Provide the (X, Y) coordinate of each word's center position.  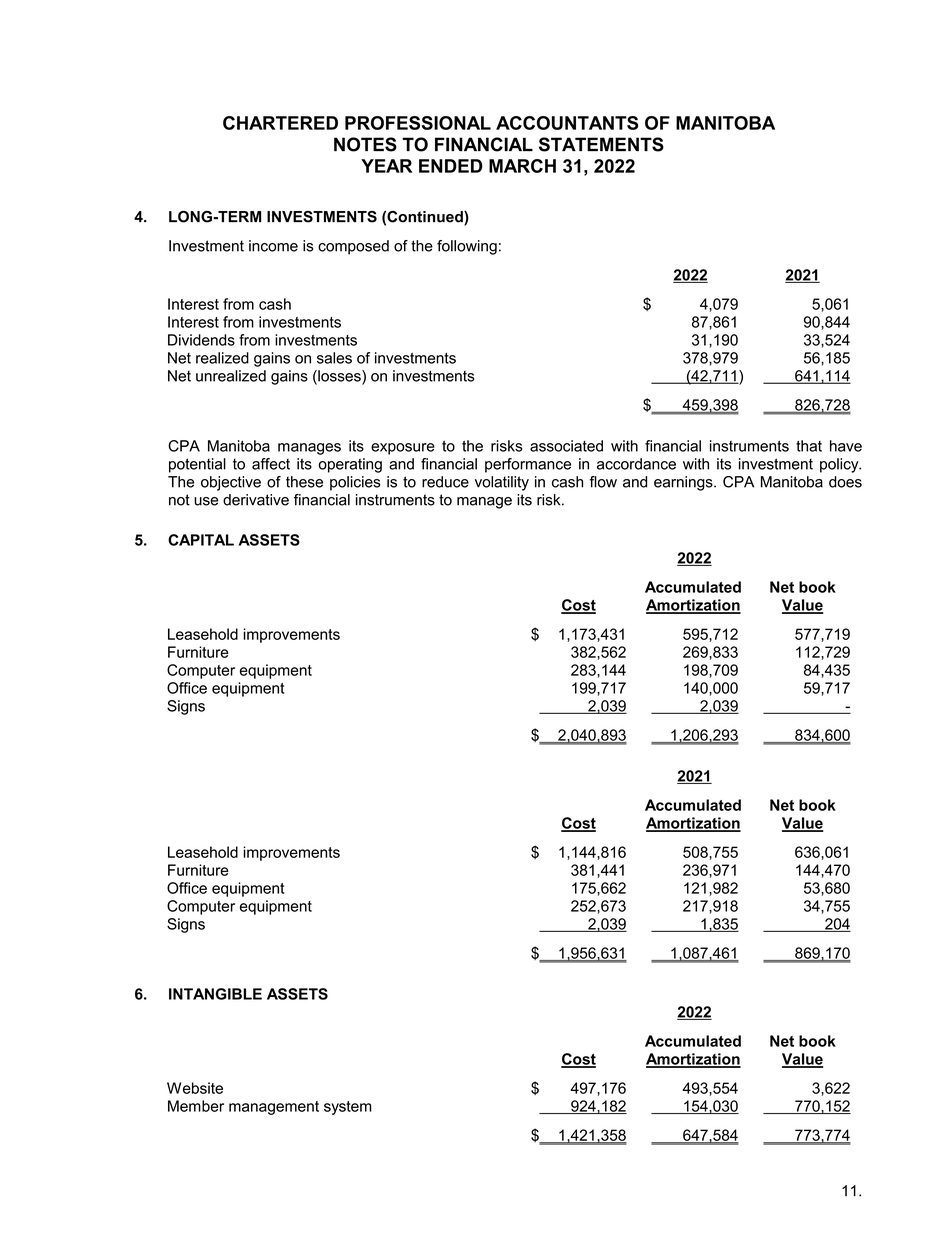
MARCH (522, 166)
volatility (502, 483)
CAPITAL (201, 540)
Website (195, 1088)
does (845, 482)
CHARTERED (280, 123)
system (348, 1108)
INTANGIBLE (215, 994)
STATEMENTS (601, 144)
